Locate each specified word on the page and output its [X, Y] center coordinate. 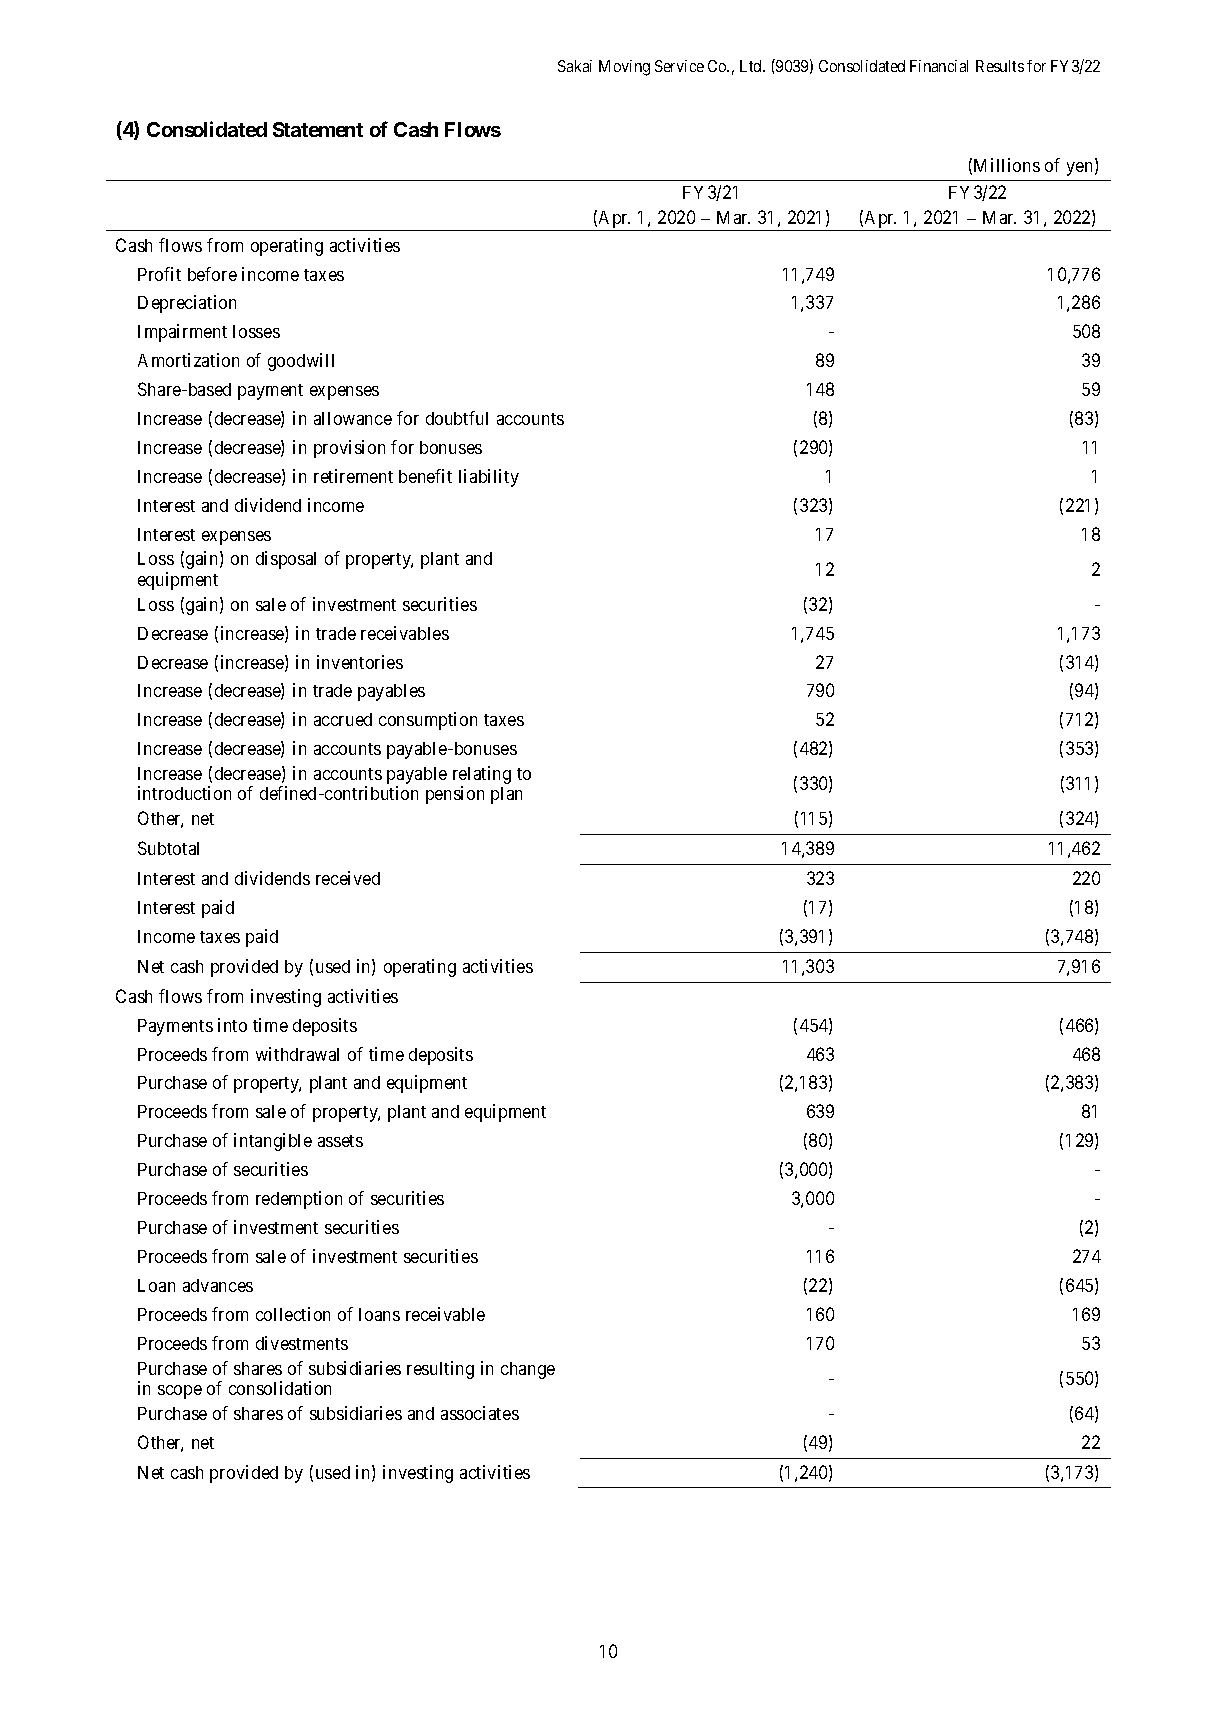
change [528, 1370]
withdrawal [297, 1054]
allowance [353, 418]
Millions [1007, 165]
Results [1000, 66]
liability [489, 478]
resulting [440, 1370]
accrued [343, 719]
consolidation [280, 1388]
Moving [624, 68]
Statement [318, 129]
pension [455, 795]
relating [482, 776]
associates [480, 1413]
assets [340, 1141]
